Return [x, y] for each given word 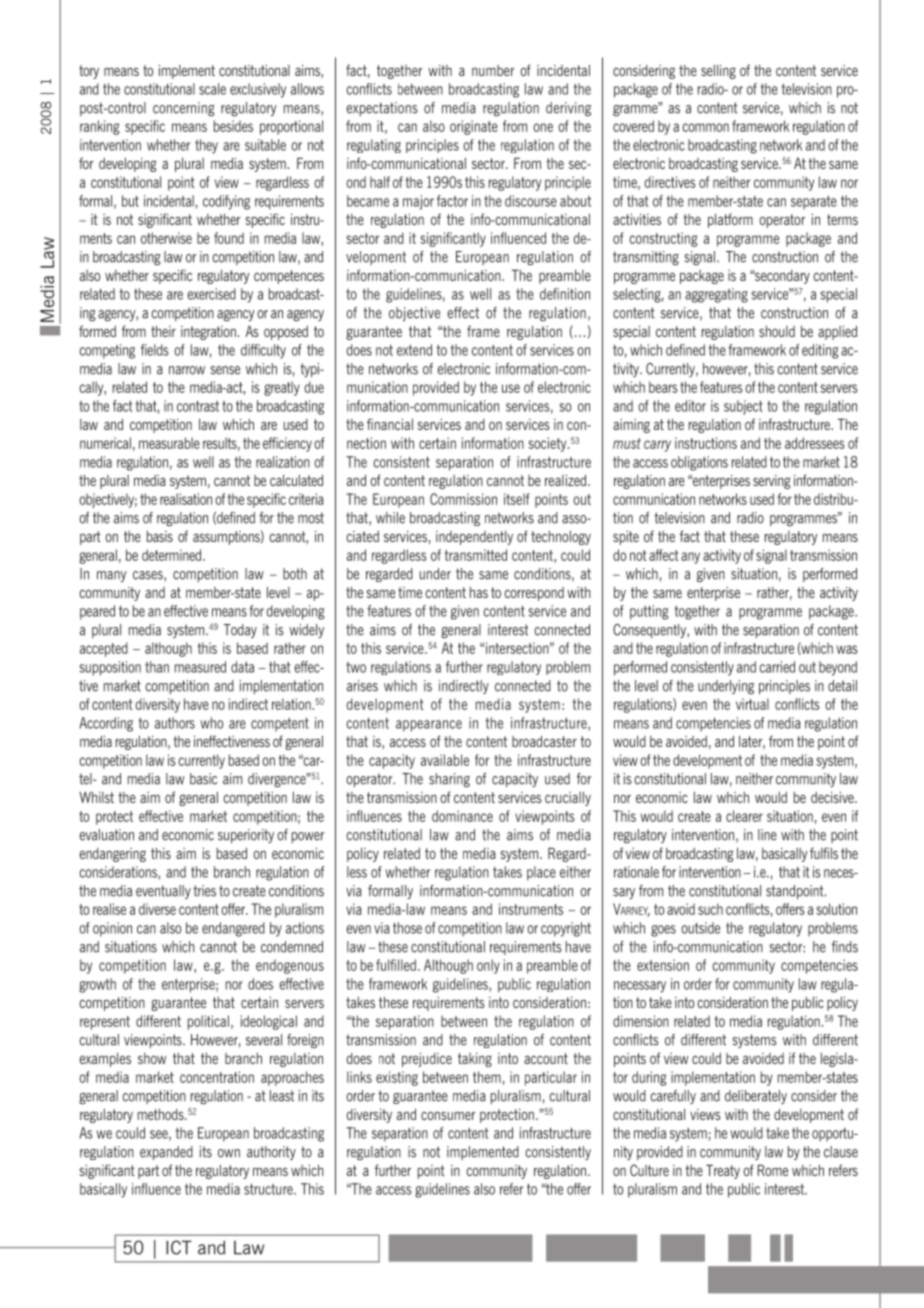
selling [718, 71]
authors [175, 723]
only [488, 966]
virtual [752, 704]
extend [414, 350]
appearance [429, 726]
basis [159, 536]
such [710, 909]
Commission [463, 499]
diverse [157, 909]
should [777, 331]
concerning [184, 109]
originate [474, 127]
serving [771, 482]
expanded [166, 1153]
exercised [211, 294]
